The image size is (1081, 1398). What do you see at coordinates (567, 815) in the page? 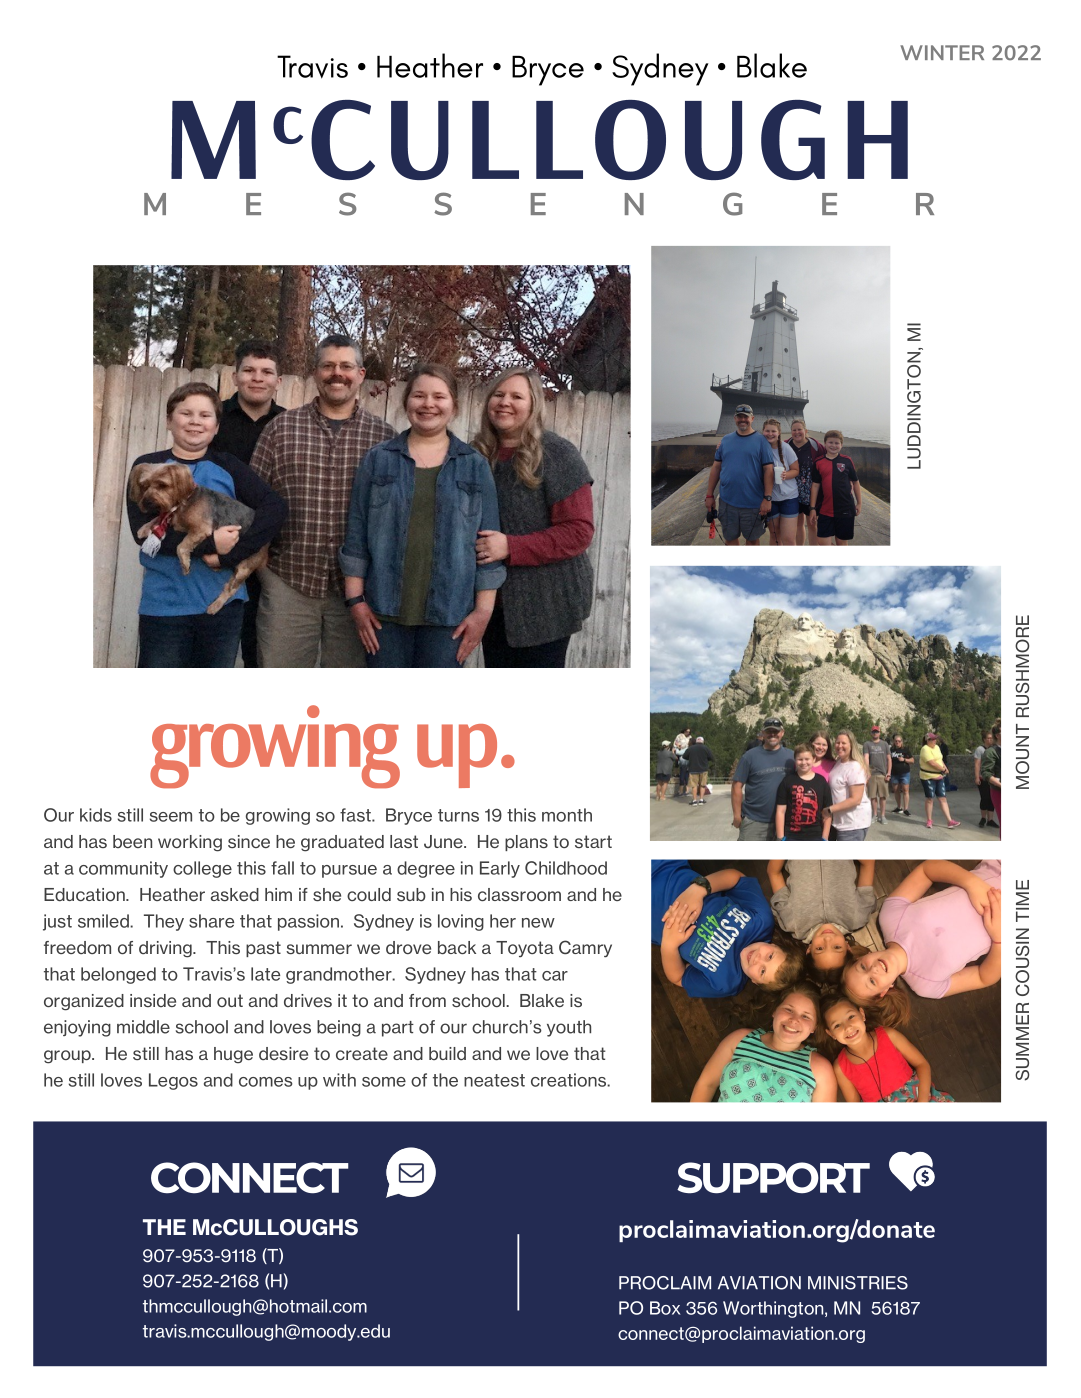
I see `month` at bounding box center [567, 815].
